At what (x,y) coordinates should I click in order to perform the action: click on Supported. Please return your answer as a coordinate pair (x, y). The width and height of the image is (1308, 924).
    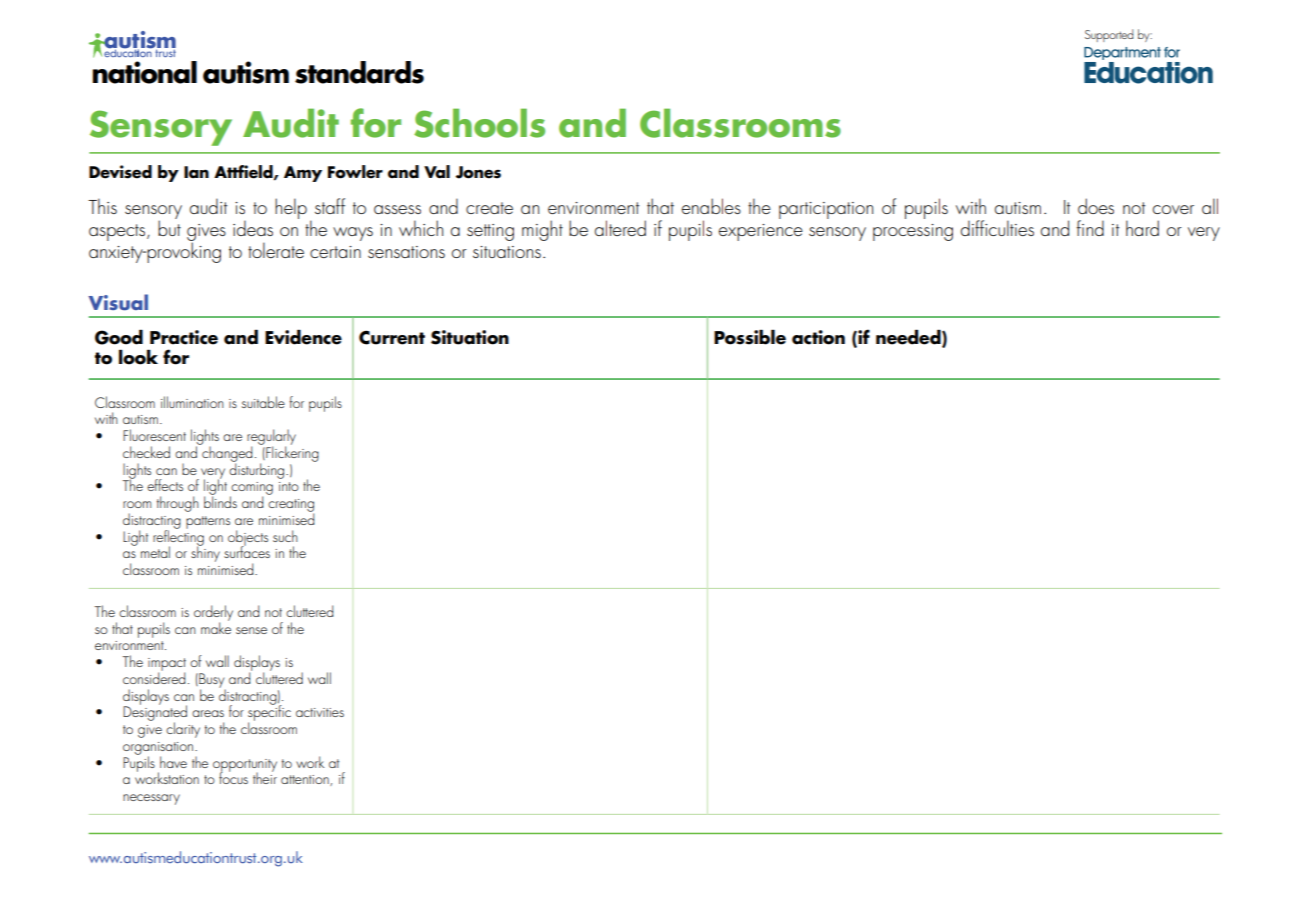
    Looking at the image, I should click on (1109, 35).
